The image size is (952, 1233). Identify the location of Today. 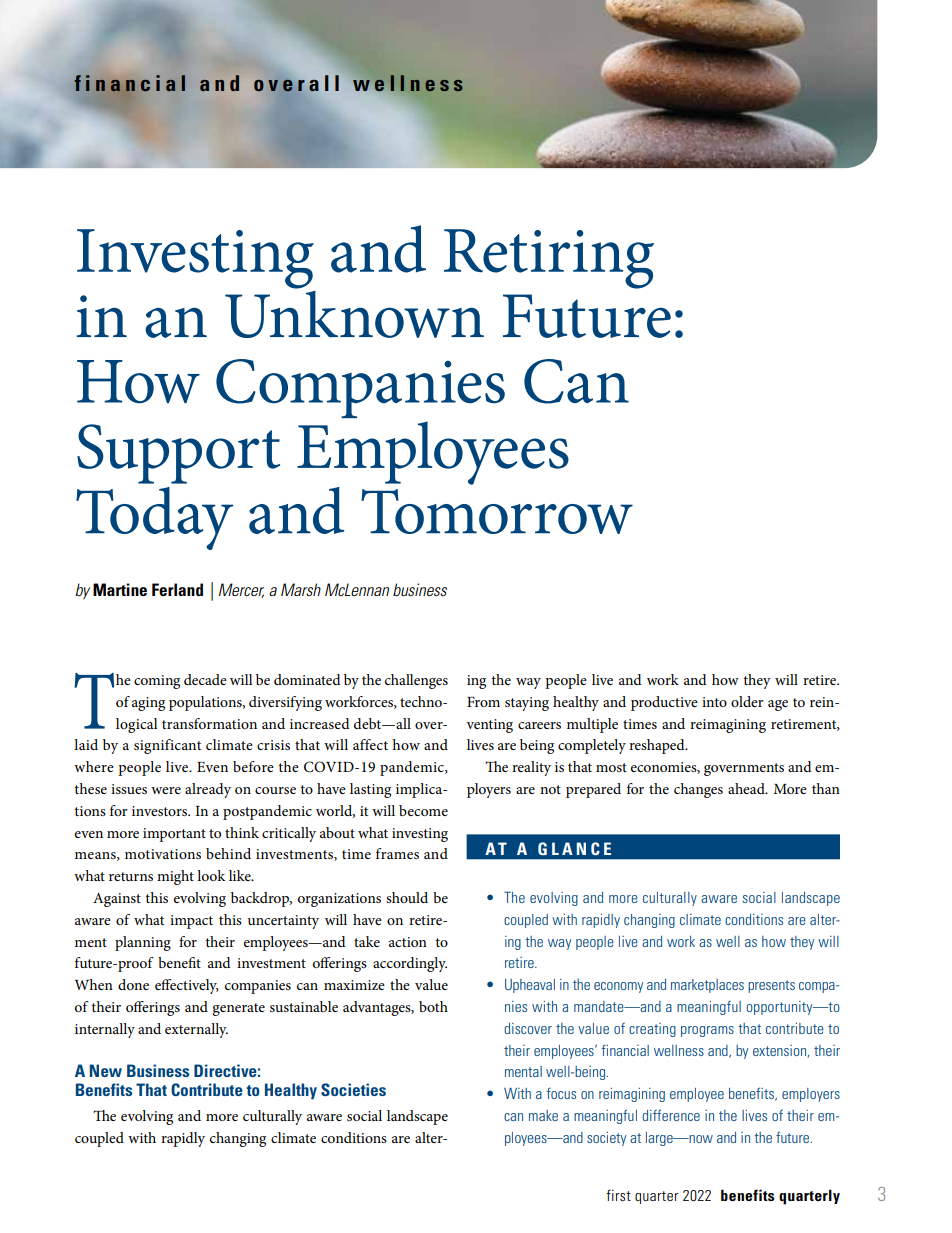
(154, 518).
